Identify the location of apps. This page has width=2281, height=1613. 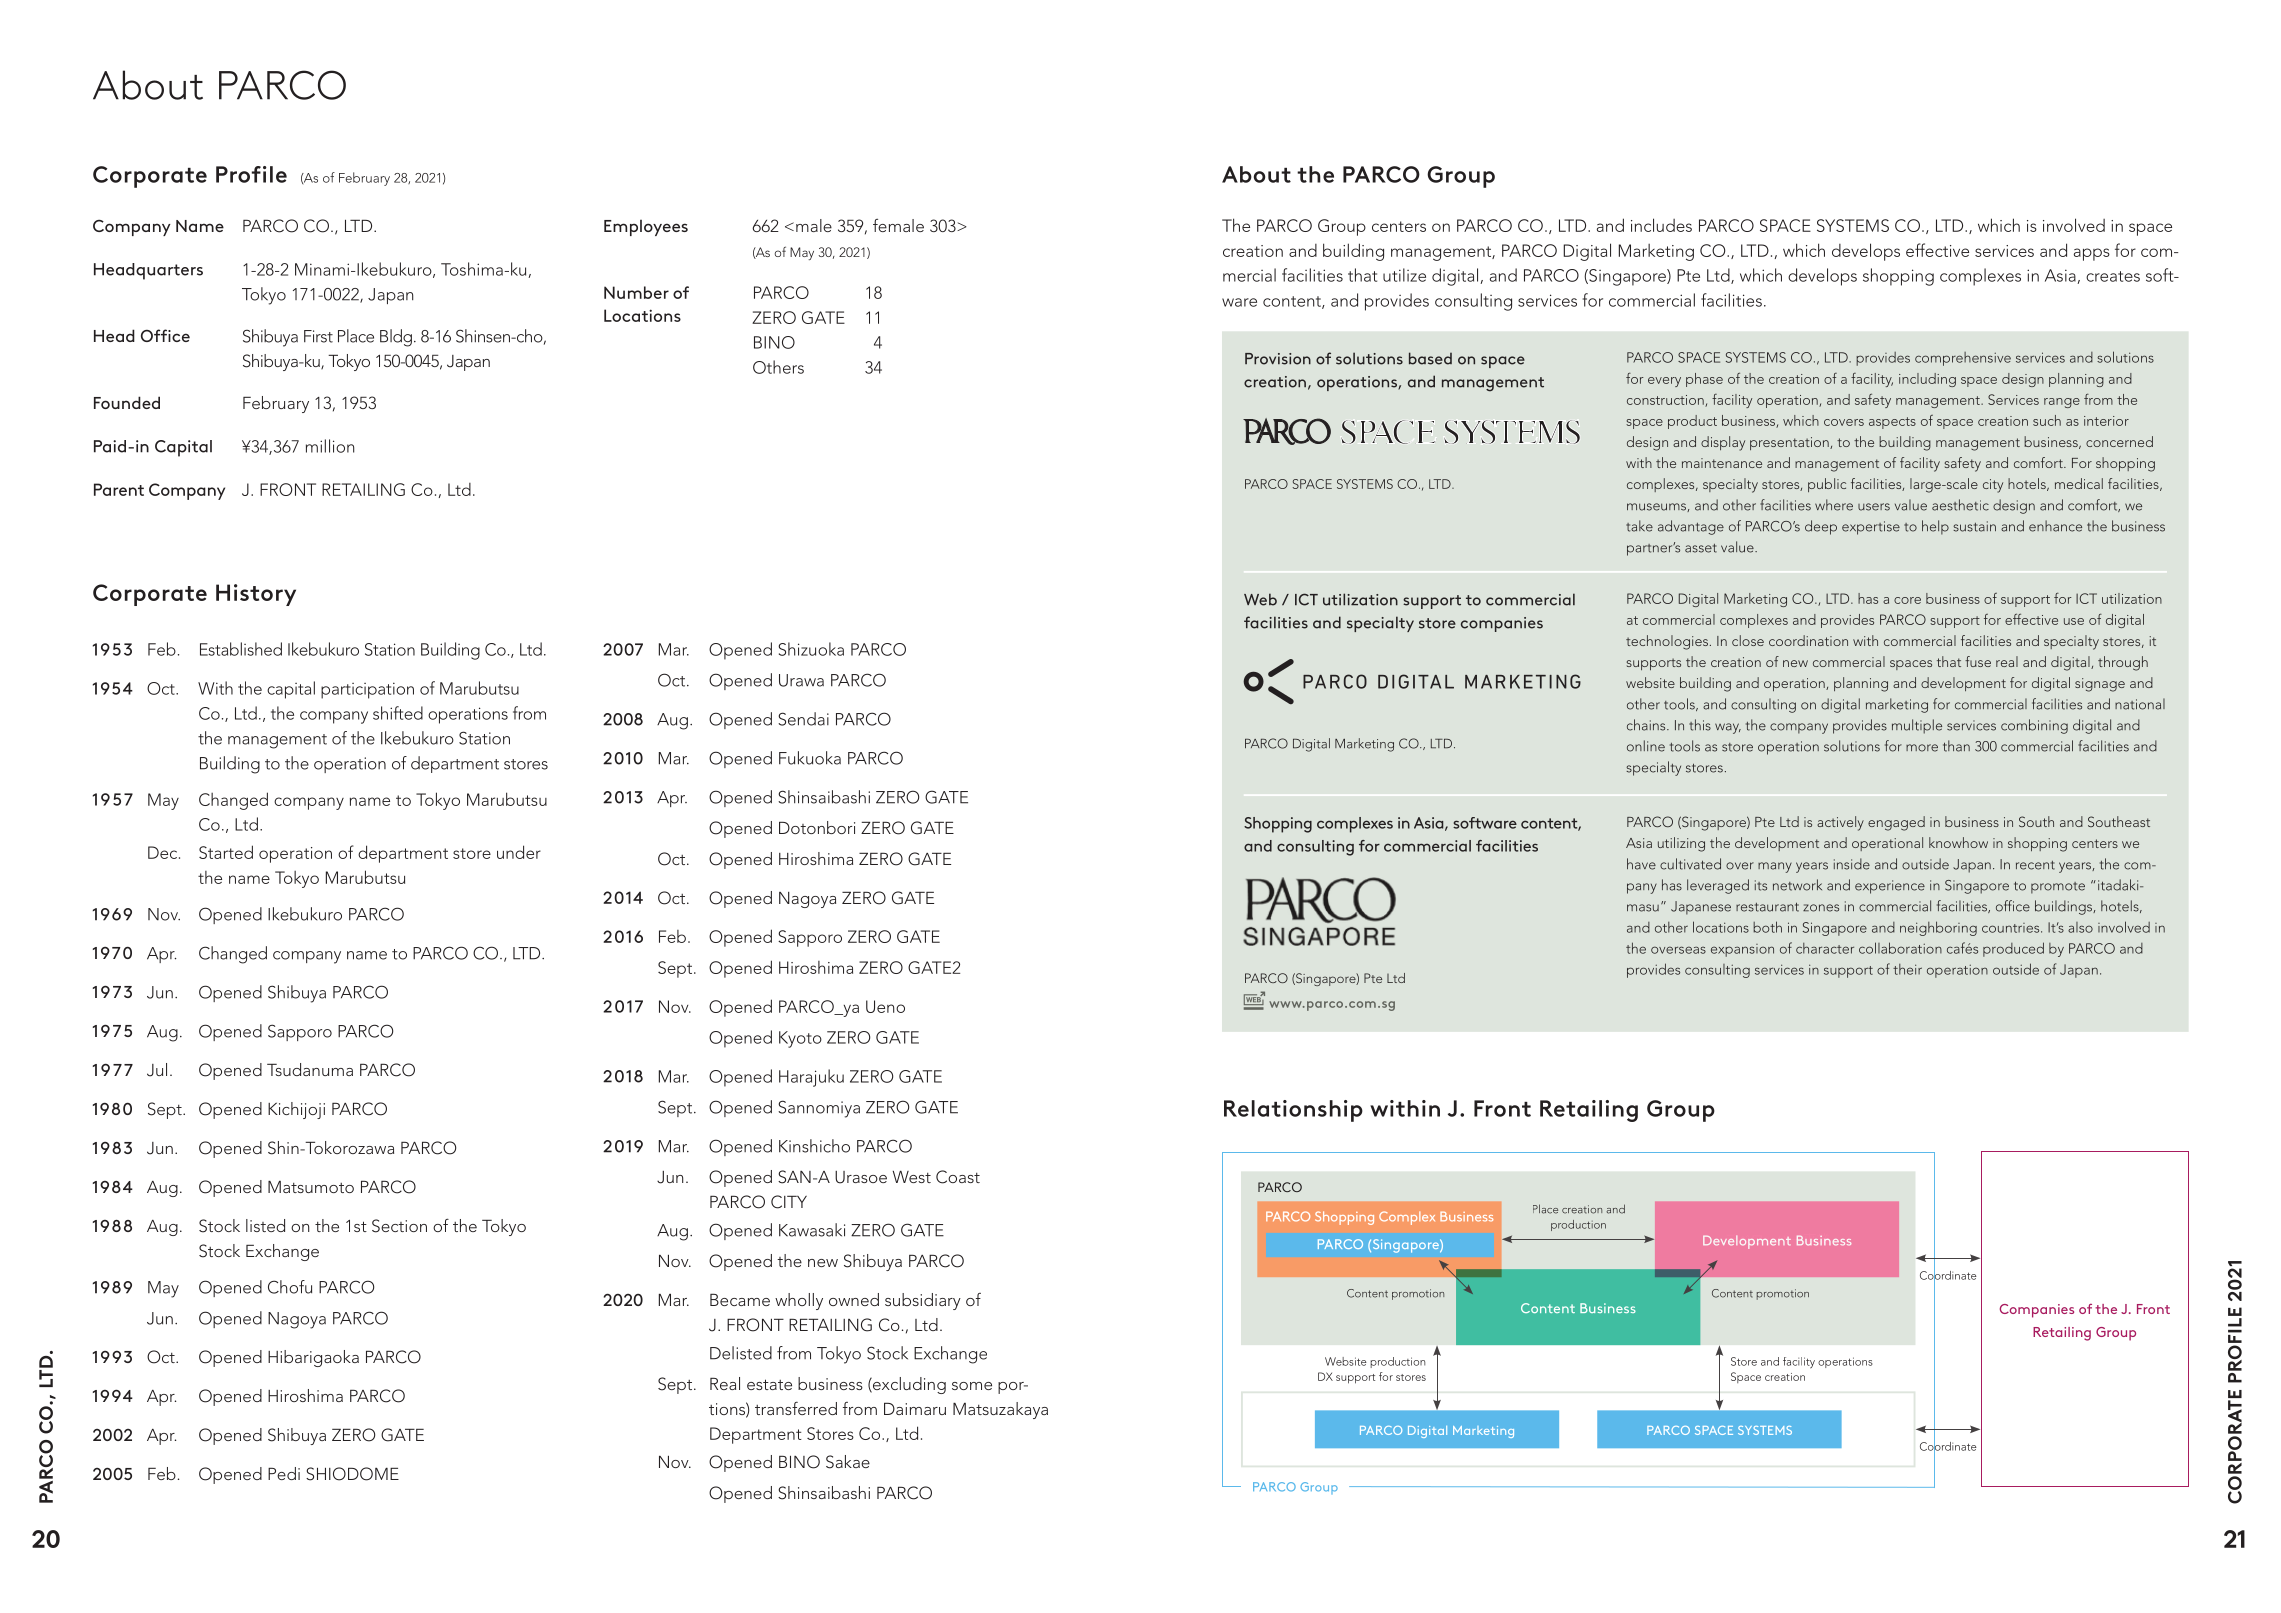
(2092, 254).
